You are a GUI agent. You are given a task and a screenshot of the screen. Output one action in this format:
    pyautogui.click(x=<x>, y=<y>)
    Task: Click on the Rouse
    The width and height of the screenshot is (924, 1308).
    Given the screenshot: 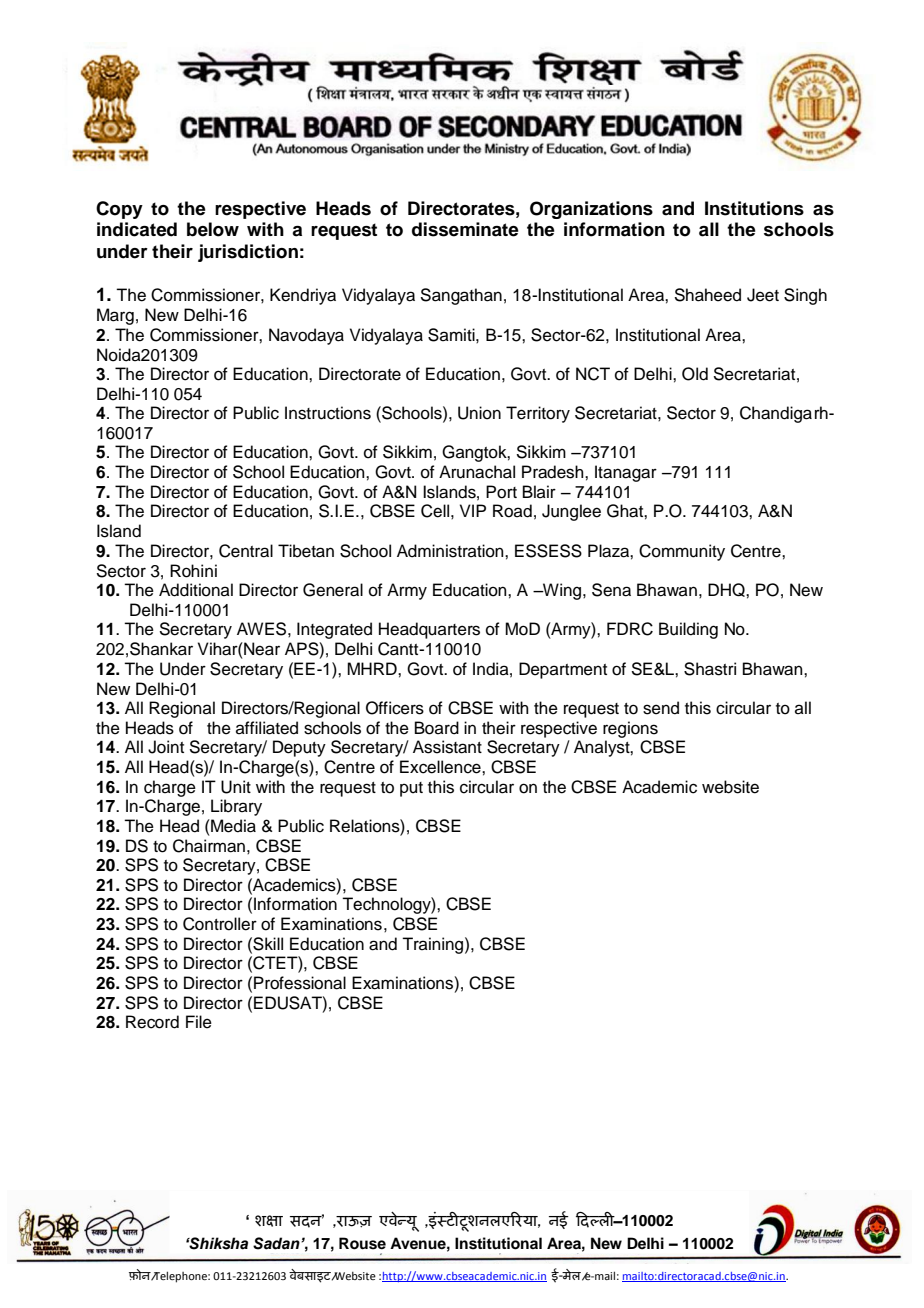 What is the action you would take?
    pyautogui.click(x=362, y=1243)
